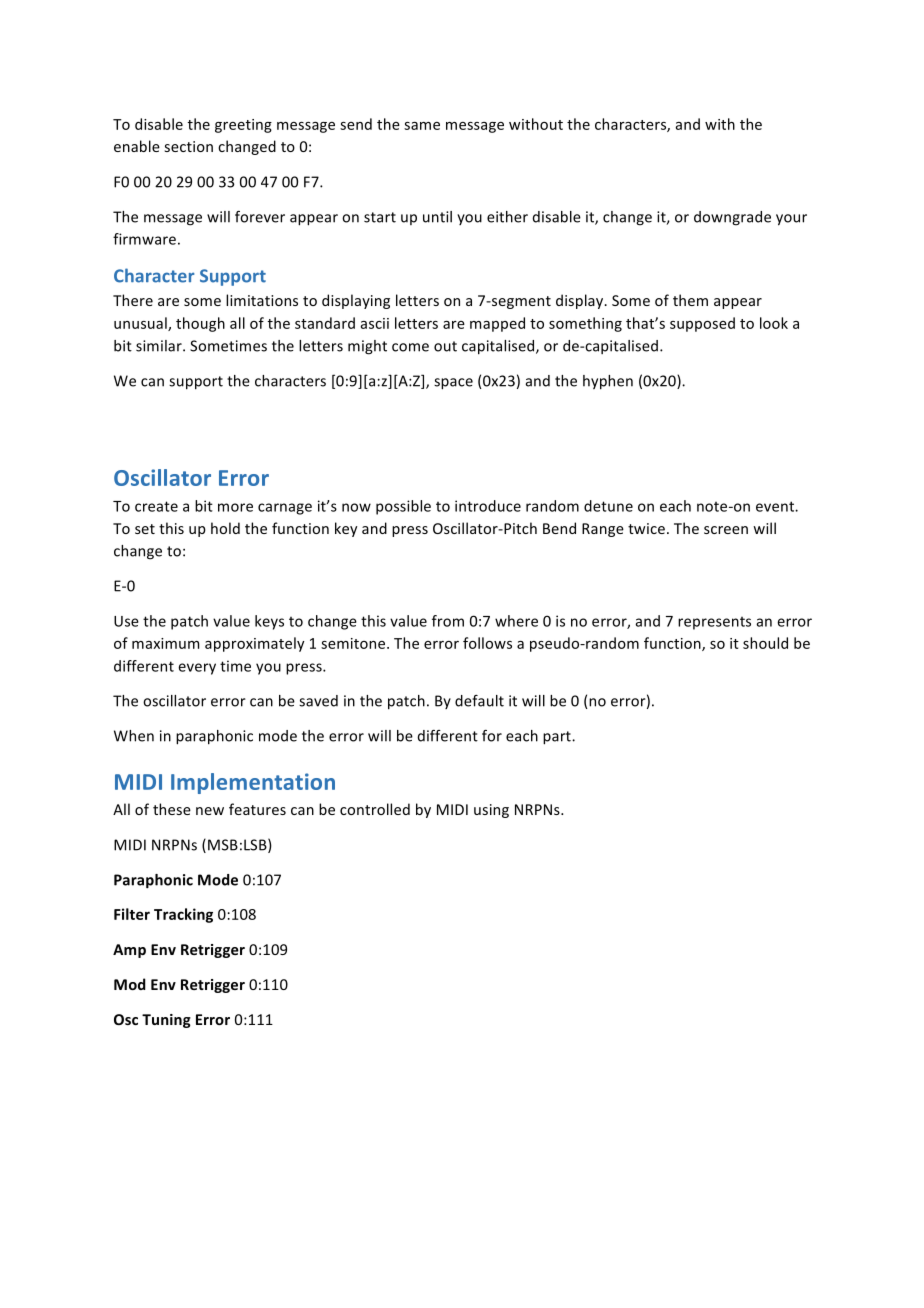  What do you see at coordinates (453, 384) in the screenshot?
I see `space` at bounding box center [453, 384].
